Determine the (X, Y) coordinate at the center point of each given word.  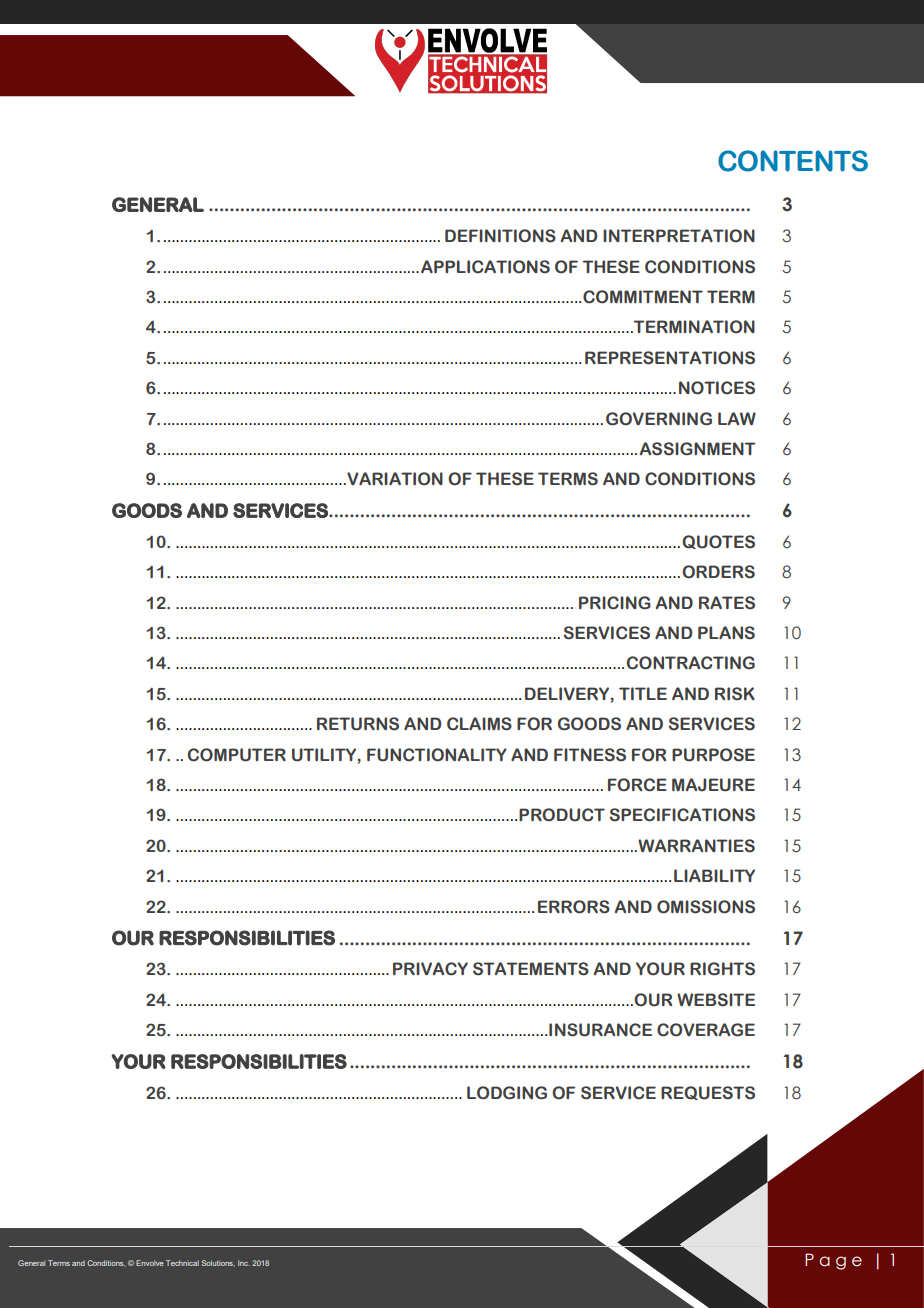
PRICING (615, 603)
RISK (735, 694)
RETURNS (358, 724)
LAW (737, 418)
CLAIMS (479, 724)
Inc (244, 1263)
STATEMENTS (531, 969)
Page (833, 1261)
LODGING (507, 1093)
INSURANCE (600, 1030)
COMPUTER (237, 755)
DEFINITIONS (500, 236)
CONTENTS (793, 161)
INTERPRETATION (679, 236)
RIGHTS (722, 969)
